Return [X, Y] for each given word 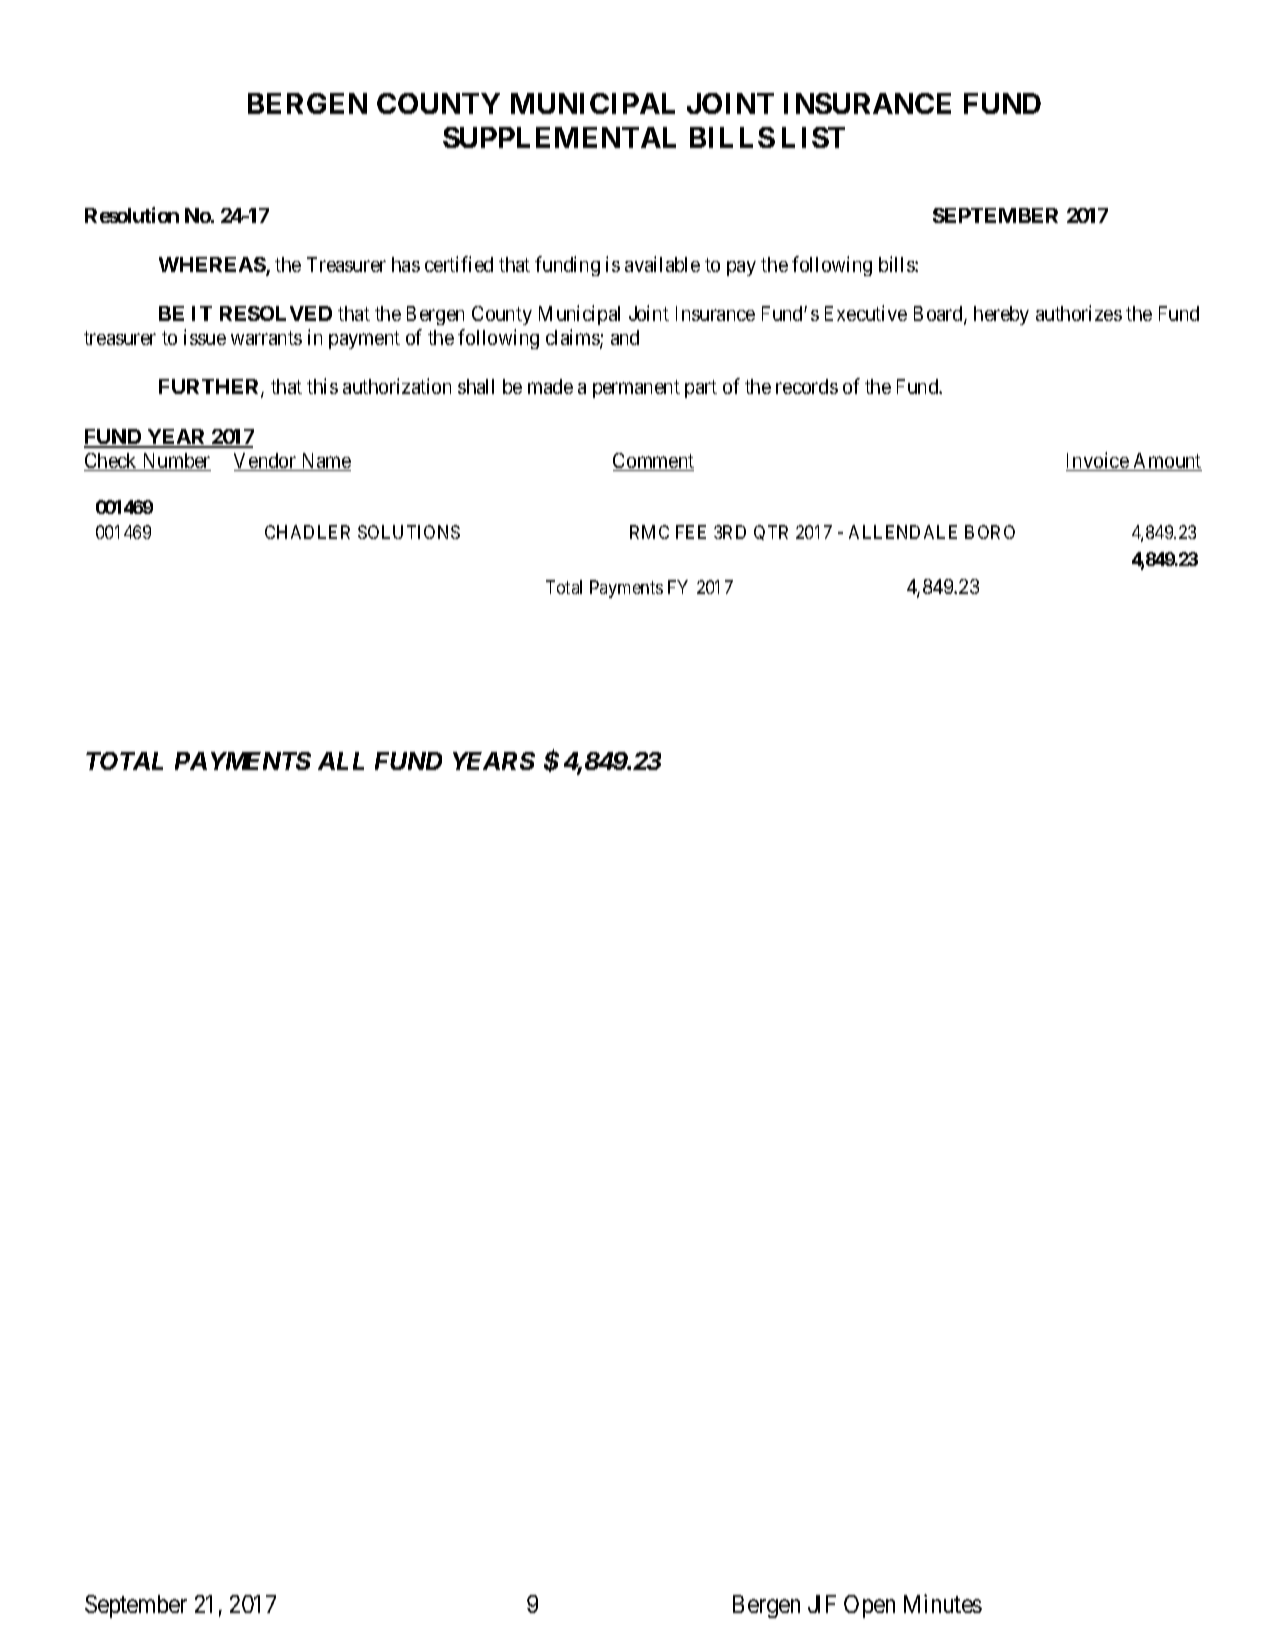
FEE [691, 532]
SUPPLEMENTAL [559, 137]
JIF [822, 1604]
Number [175, 462]
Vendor [266, 462]
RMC [649, 532]
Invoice [1098, 461]
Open [869, 1606]
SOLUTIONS [409, 532]
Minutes [943, 1603]
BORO [990, 532]
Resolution [132, 215]
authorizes [1079, 313]
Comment [653, 462]
